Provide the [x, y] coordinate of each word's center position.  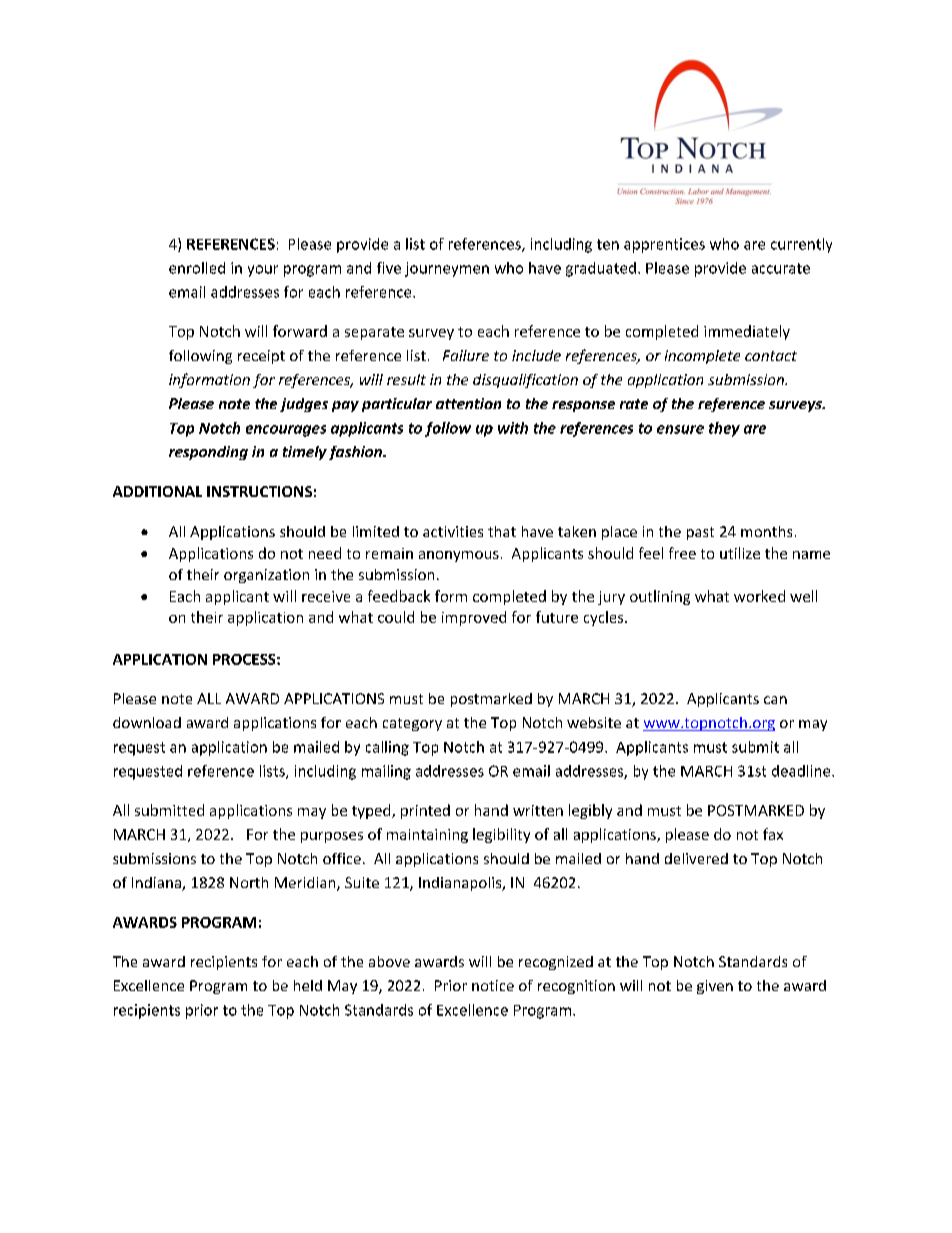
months [766, 531]
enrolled [197, 268]
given [715, 987]
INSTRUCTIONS [259, 491]
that [502, 531]
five [389, 268]
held [308, 985]
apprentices [664, 245]
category [412, 724]
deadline [802, 771]
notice [493, 985]
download [147, 722]
